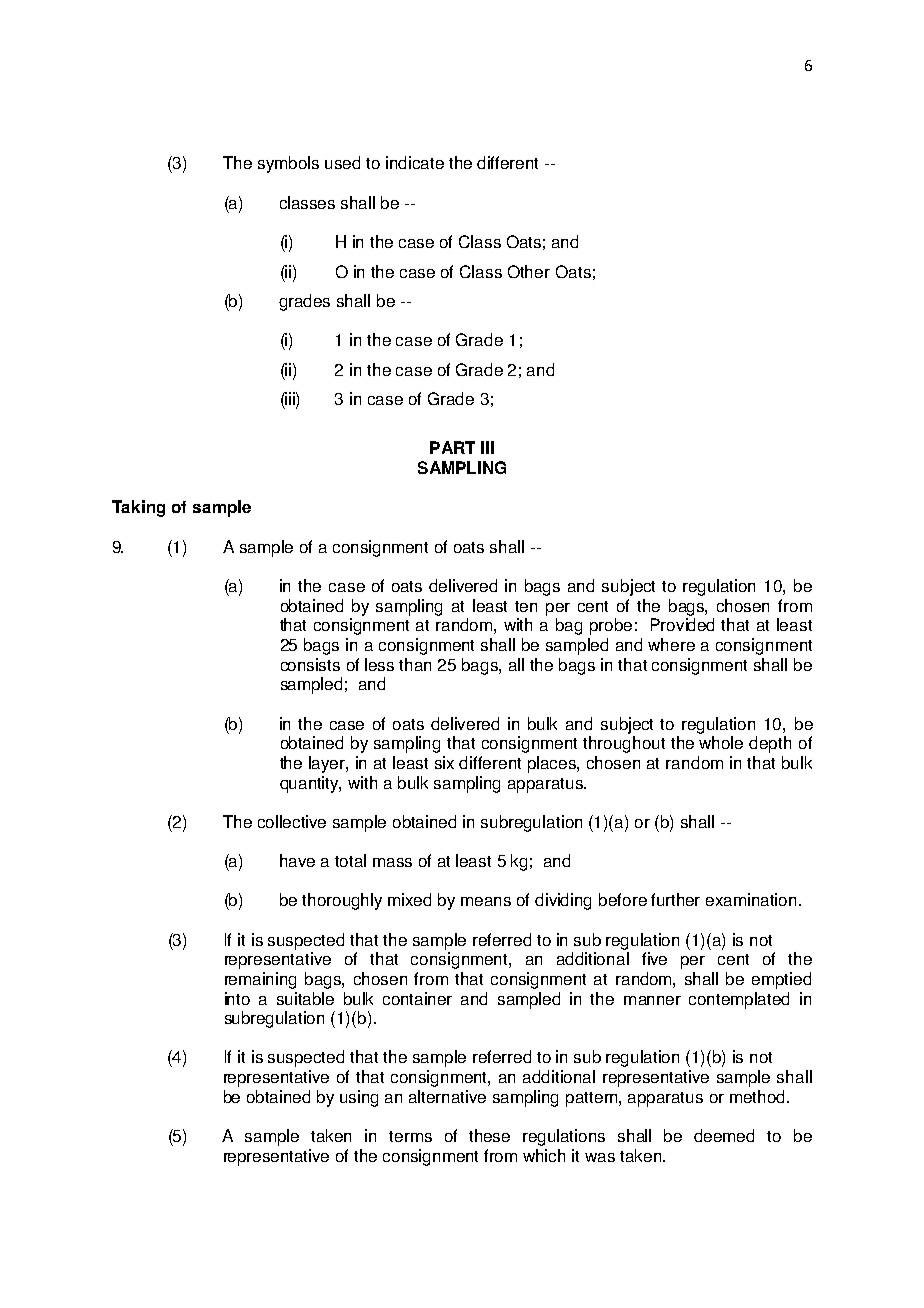 This image has height=1308, width=924. Describe the element at coordinates (415, 162) in the image. I see `indicate` at that location.
